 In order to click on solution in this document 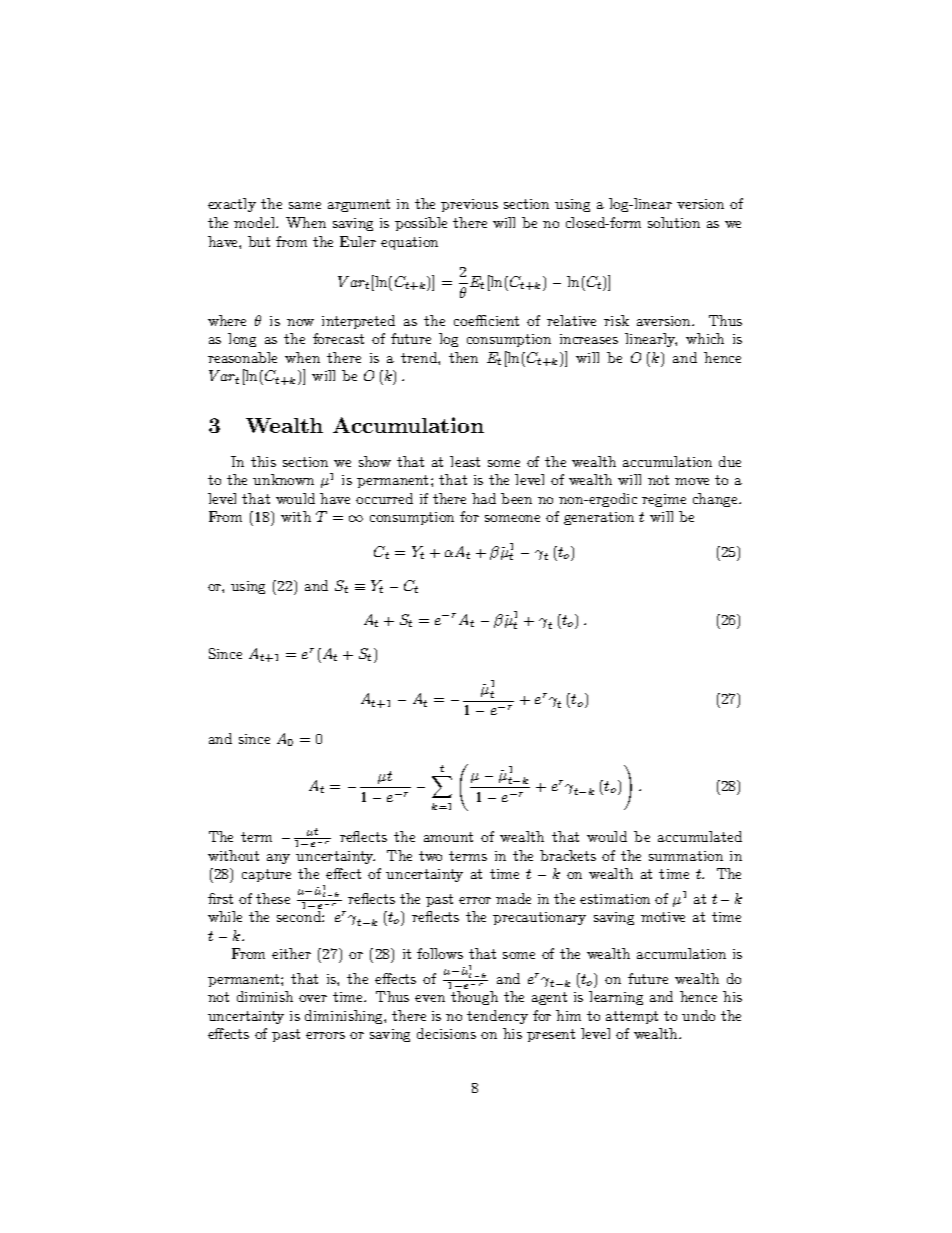, I will do `click(674, 222)`.
